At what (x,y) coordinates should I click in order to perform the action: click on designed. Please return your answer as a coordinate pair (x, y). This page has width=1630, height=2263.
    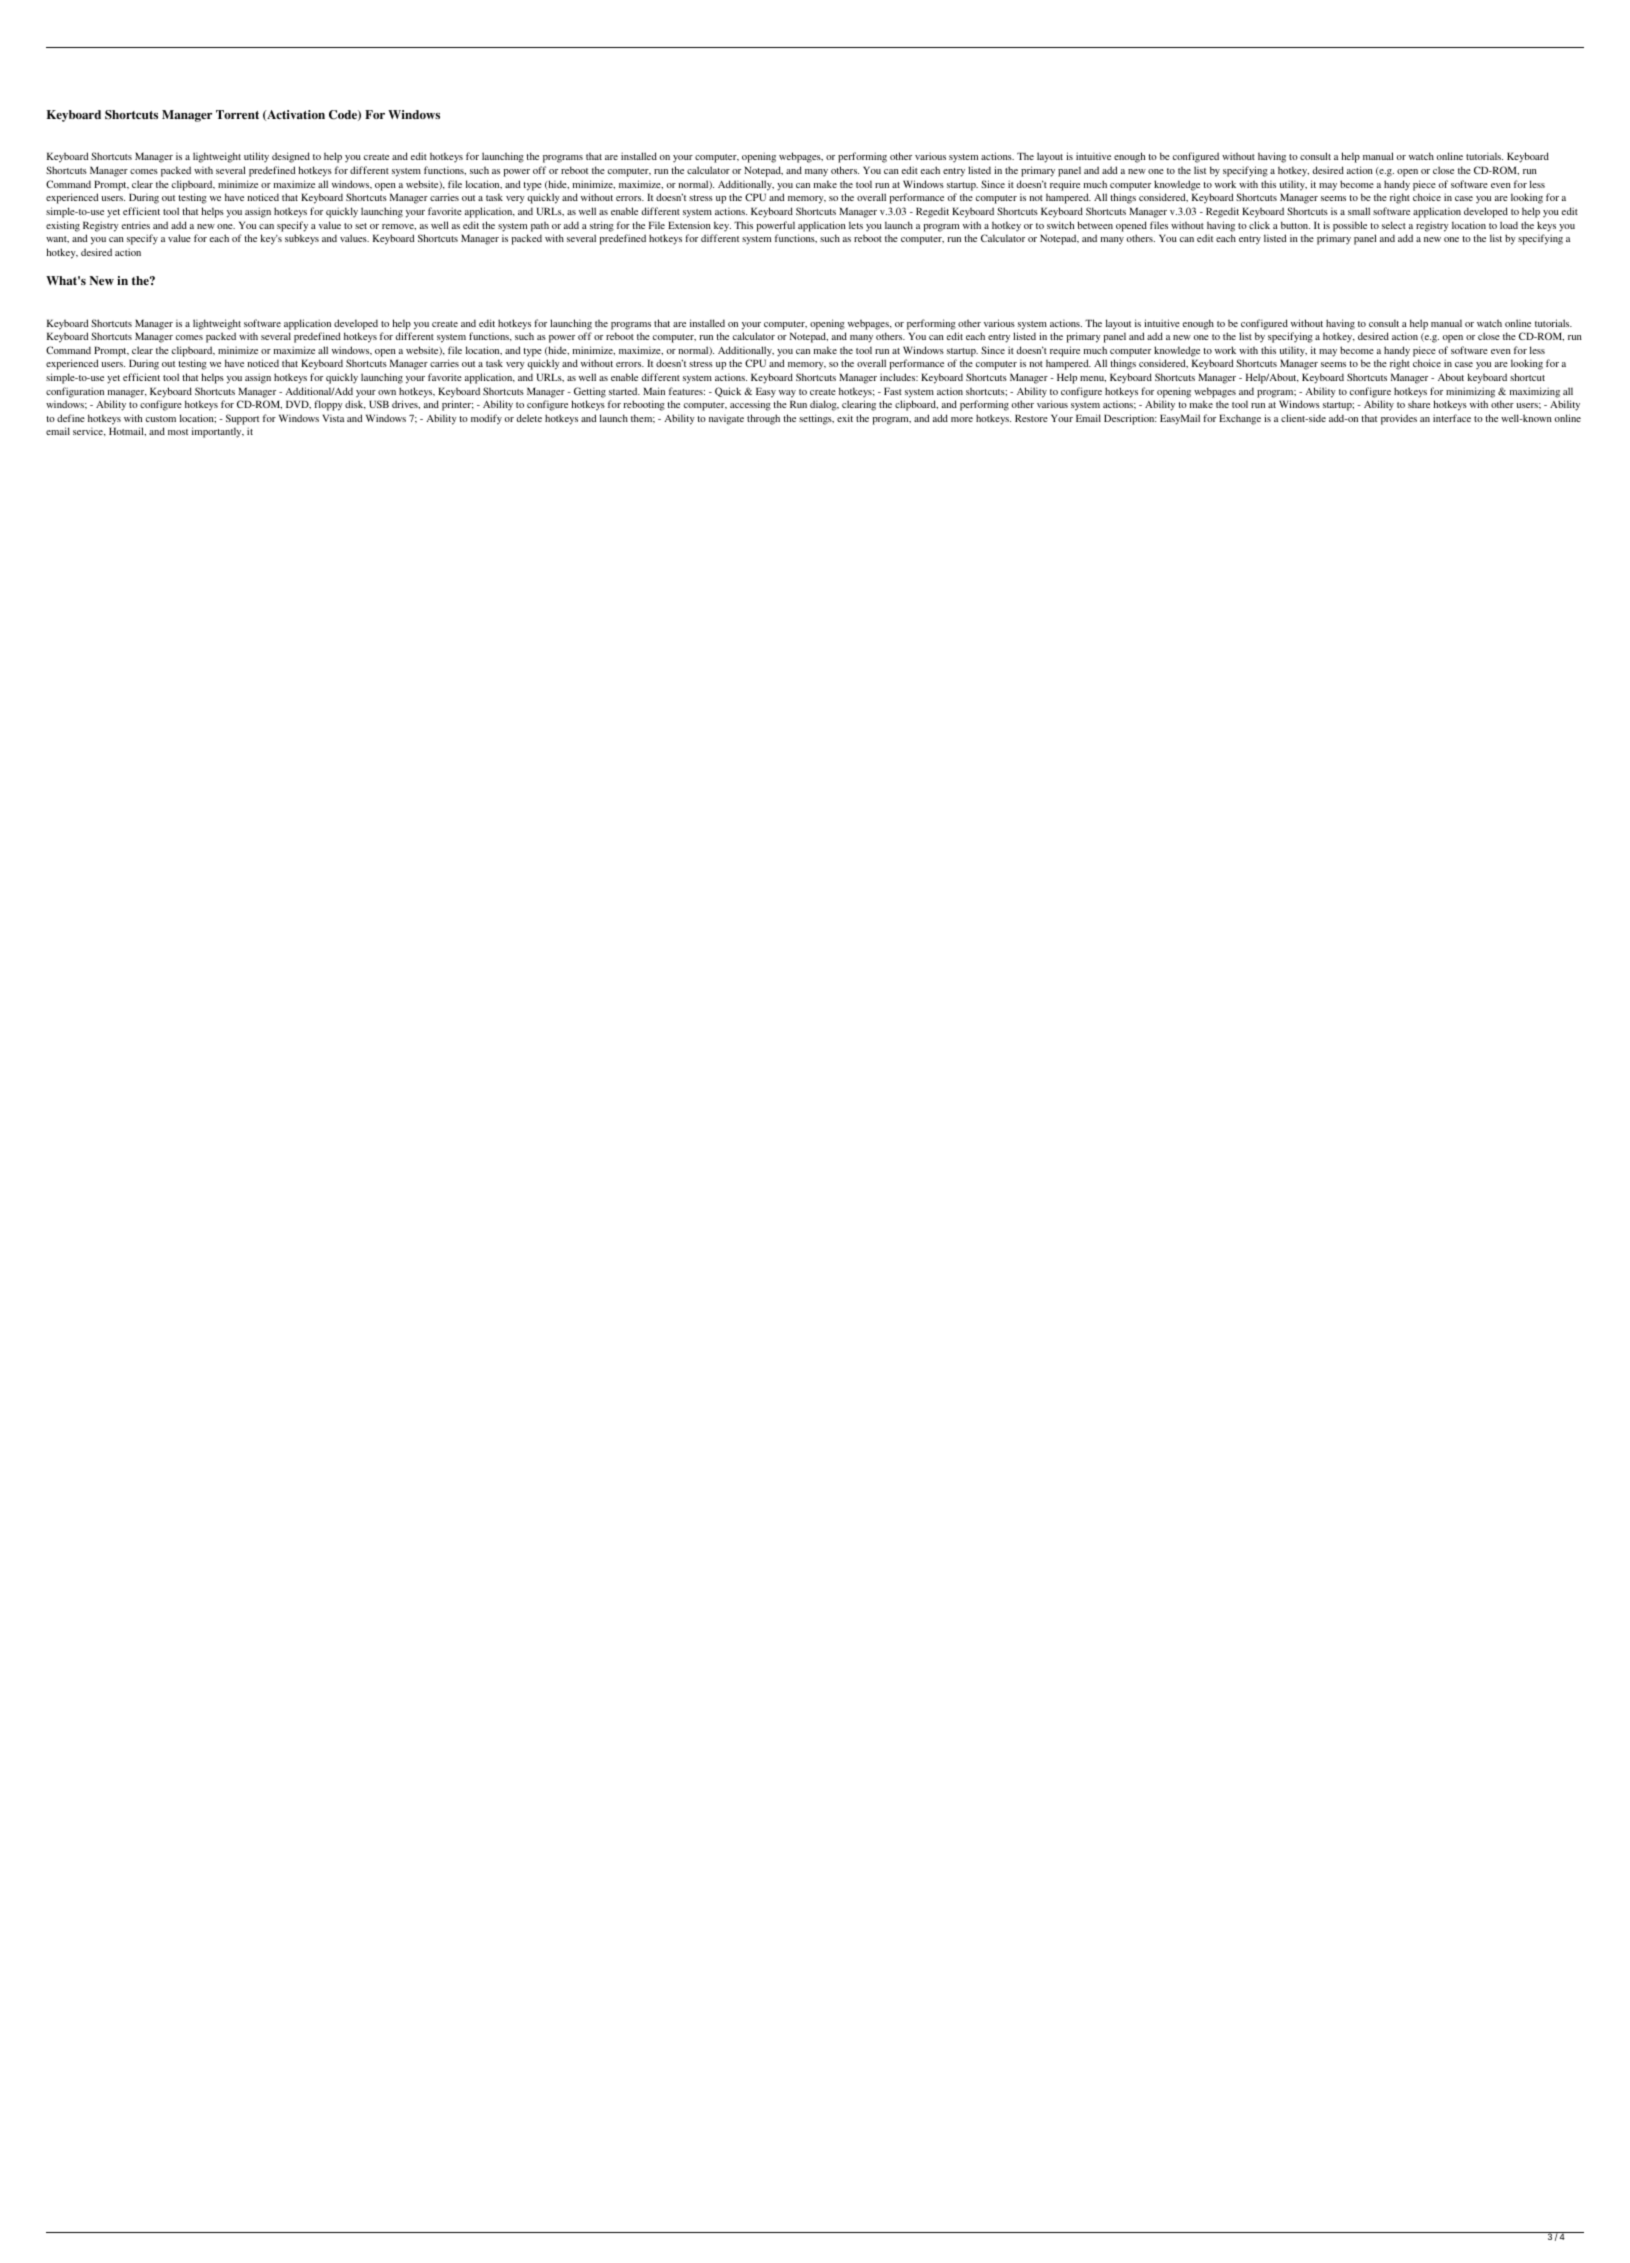
    Looking at the image, I should click on (291, 157).
